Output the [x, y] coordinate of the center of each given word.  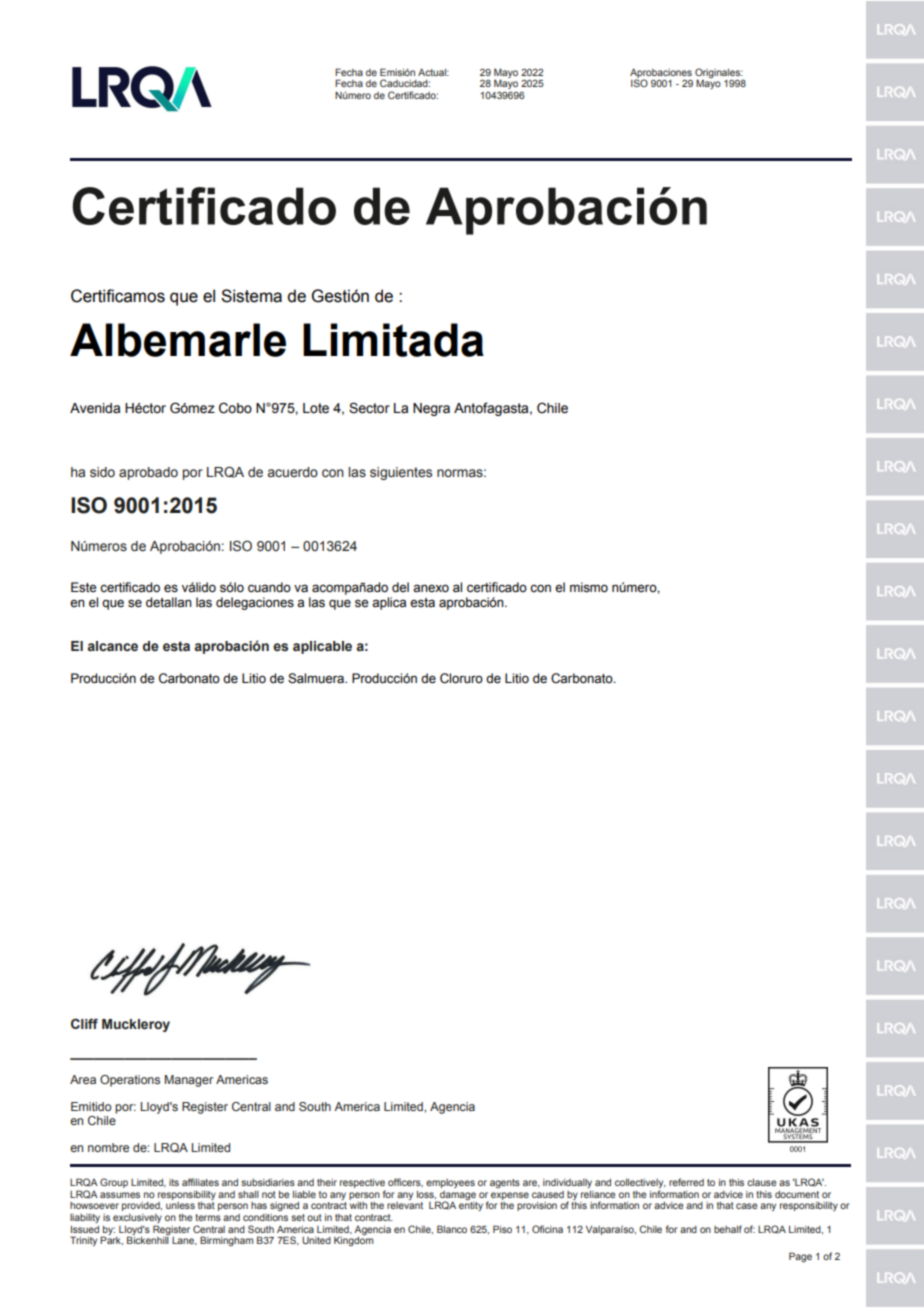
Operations [130, 1081]
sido [102, 472]
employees [450, 1183]
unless [180, 1205]
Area [83, 1079]
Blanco [452, 1229]
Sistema [251, 296]
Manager [189, 1081]
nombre [108, 1147]
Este [83, 587]
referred [686, 1182]
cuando [269, 587]
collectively [640, 1185]
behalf [728, 1229]
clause [762, 1182]
